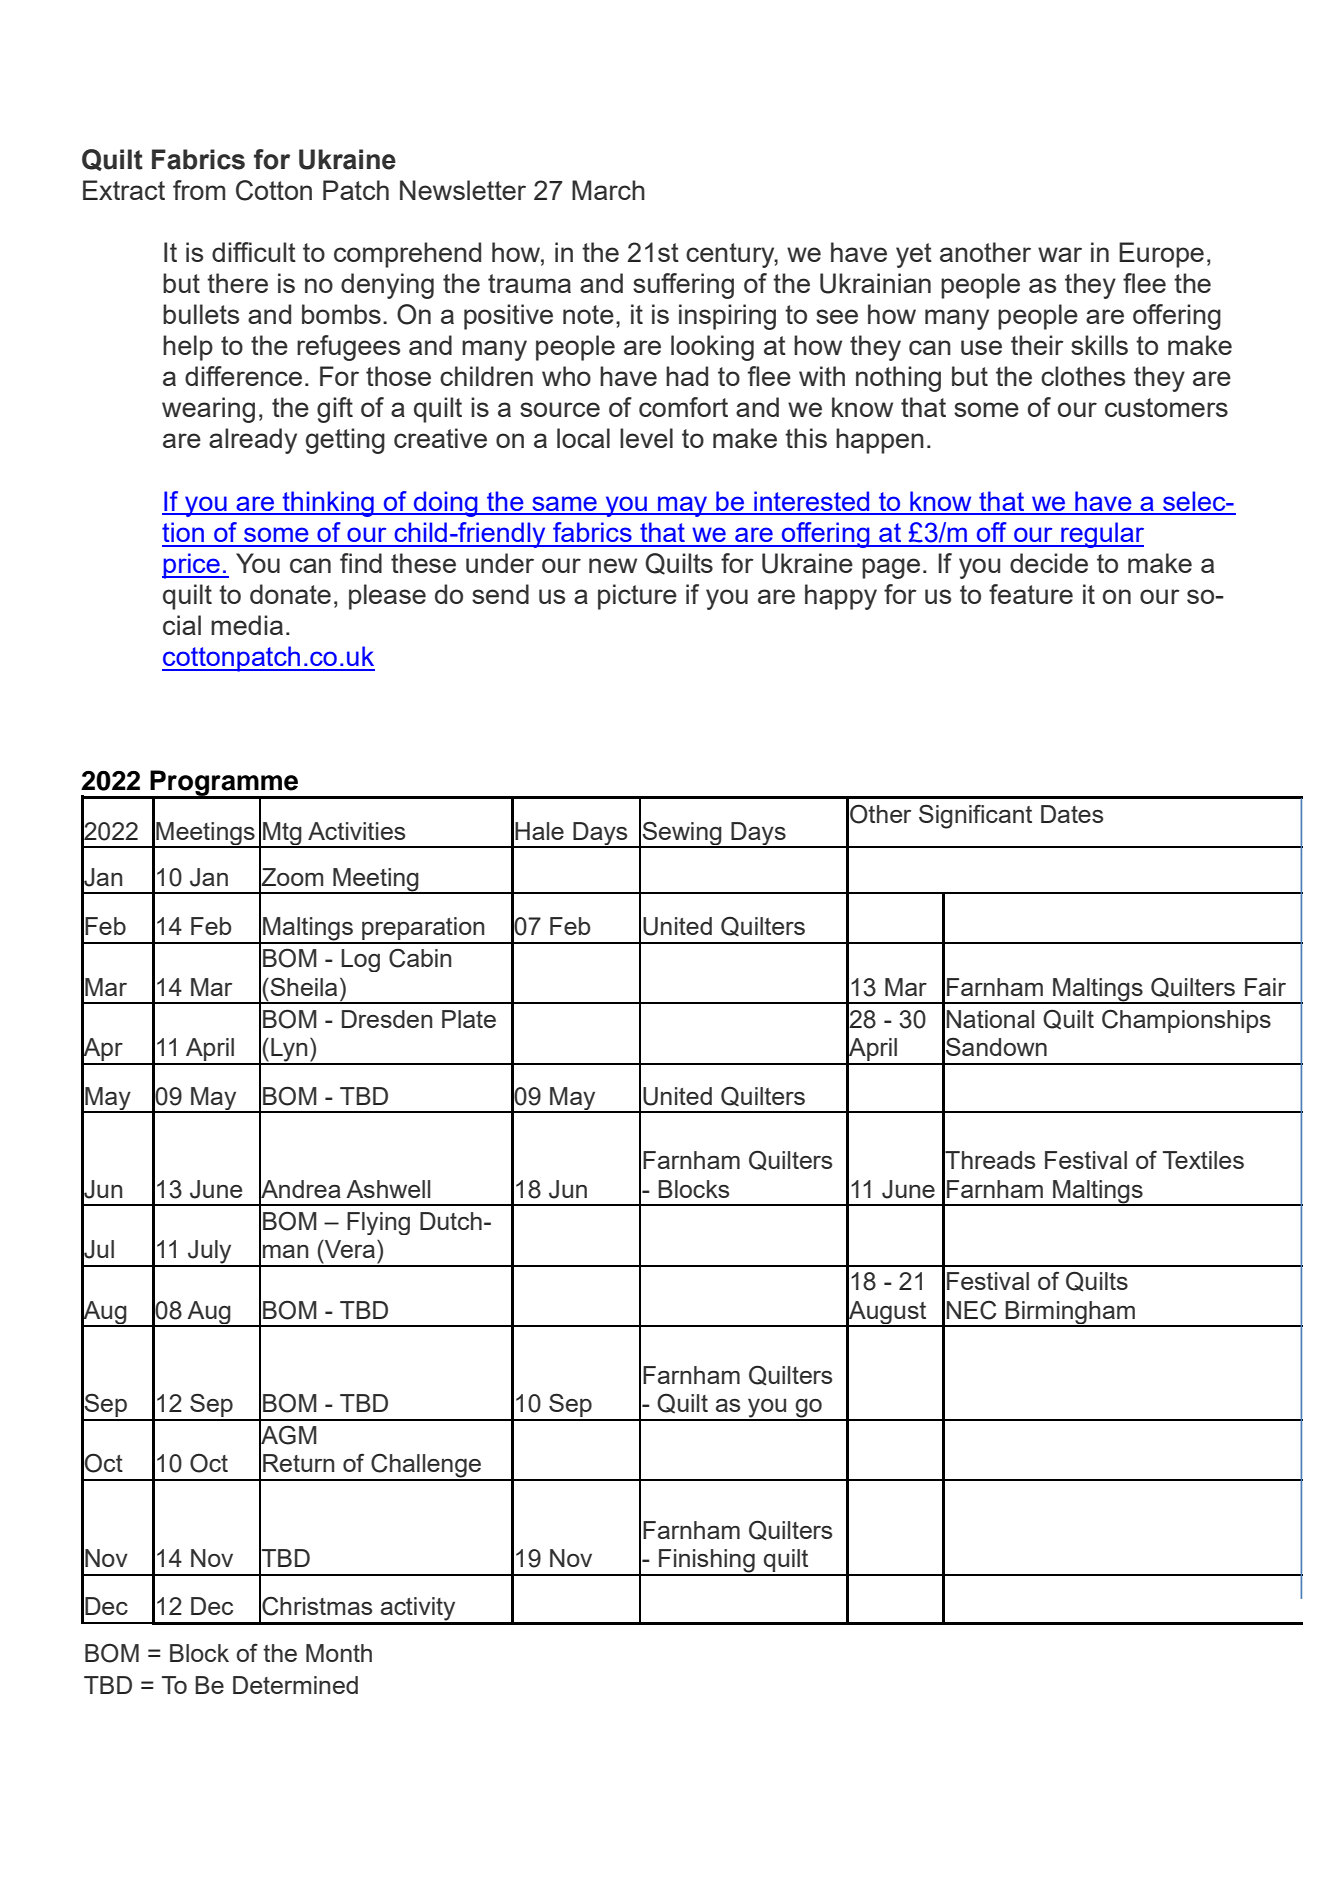 The height and width of the document is (1896, 1341). Describe the element at coordinates (1161, 255) in the document. I see `Europe` at that location.
